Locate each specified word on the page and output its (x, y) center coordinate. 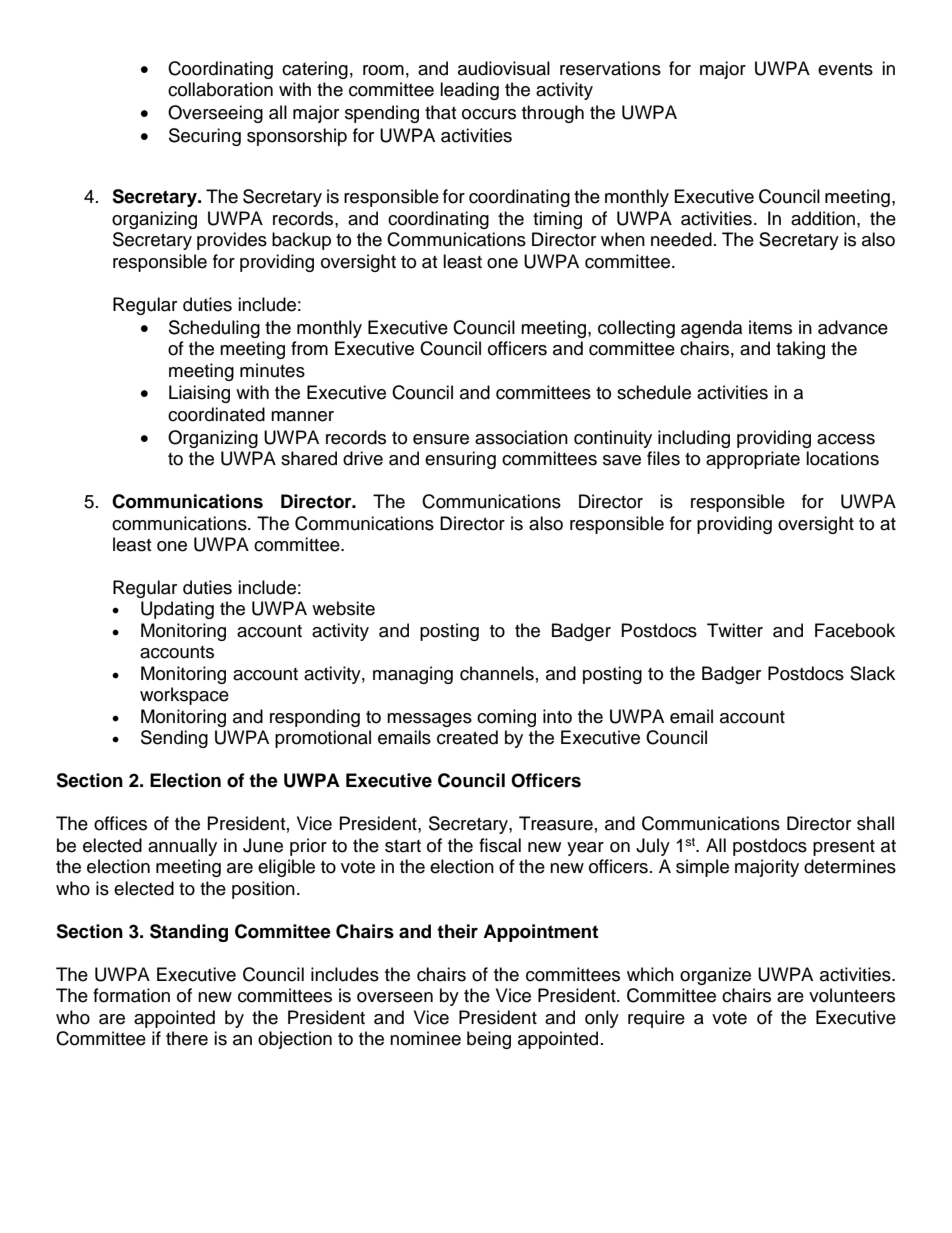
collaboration (220, 89)
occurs (489, 114)
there (187, 1038)
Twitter (735, 630)
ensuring (460, 460)
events (845, 69)
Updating (177, 610)
